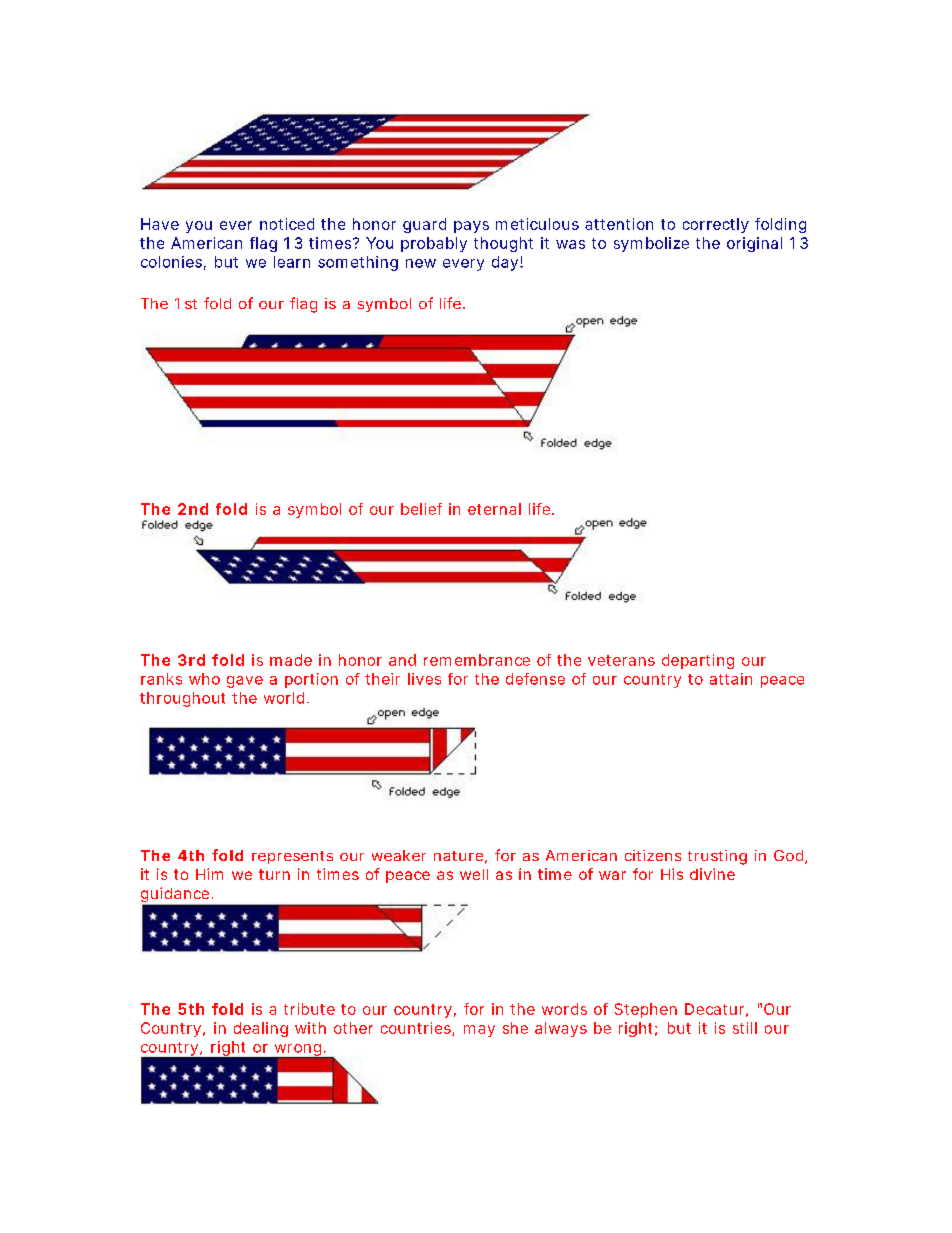 The height and width of the document is (1233, 952). What do you see at coordinates (291, 660) in the document?
I see `made` at bounding box center [291, 660].
